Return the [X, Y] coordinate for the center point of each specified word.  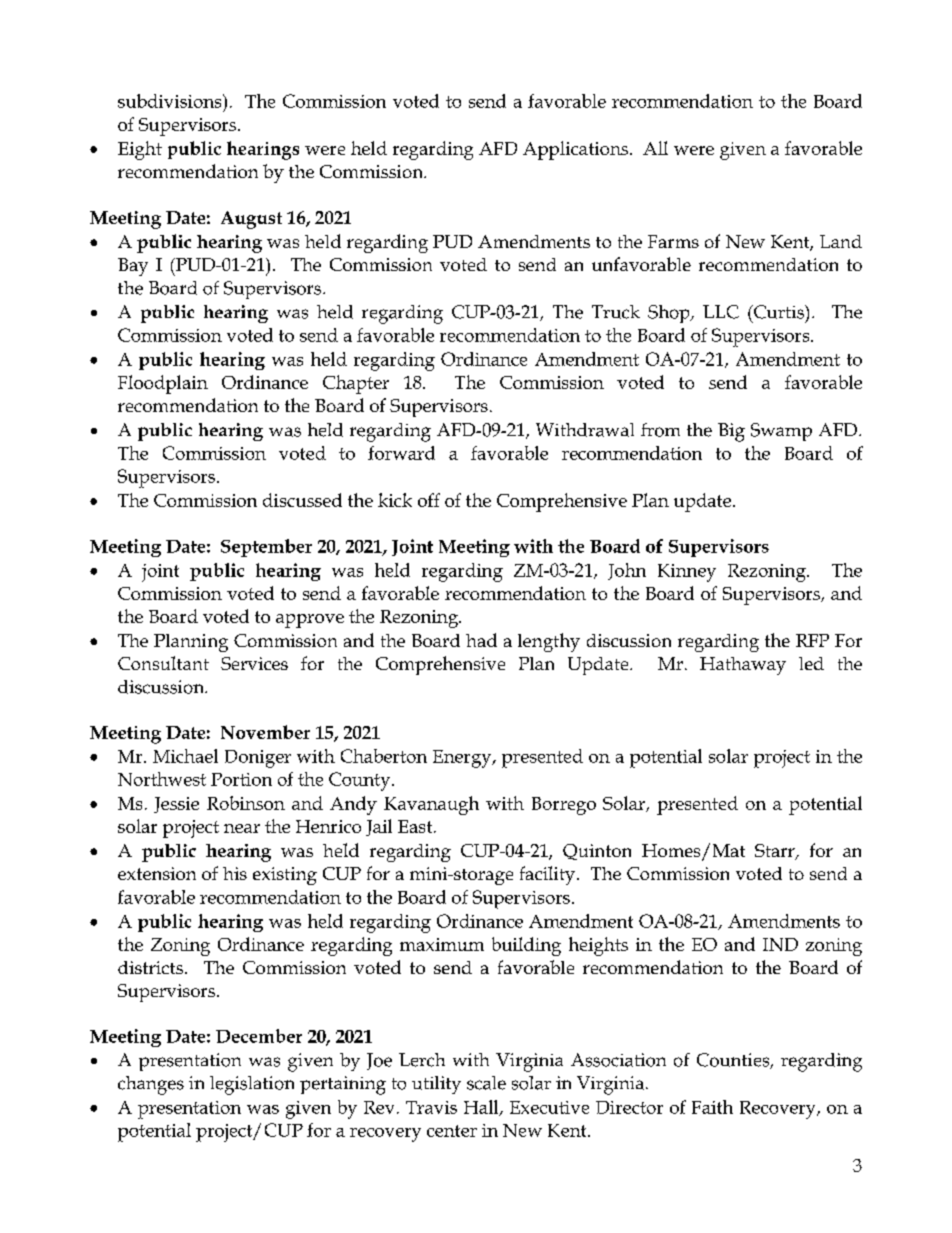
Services [254, 663]
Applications [577, 150]
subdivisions [171, 101]
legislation [252, 1085]
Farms [673, 241]
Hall [482, 1108]
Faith [712, 1107]
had [481, 640]
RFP [812, 640]
